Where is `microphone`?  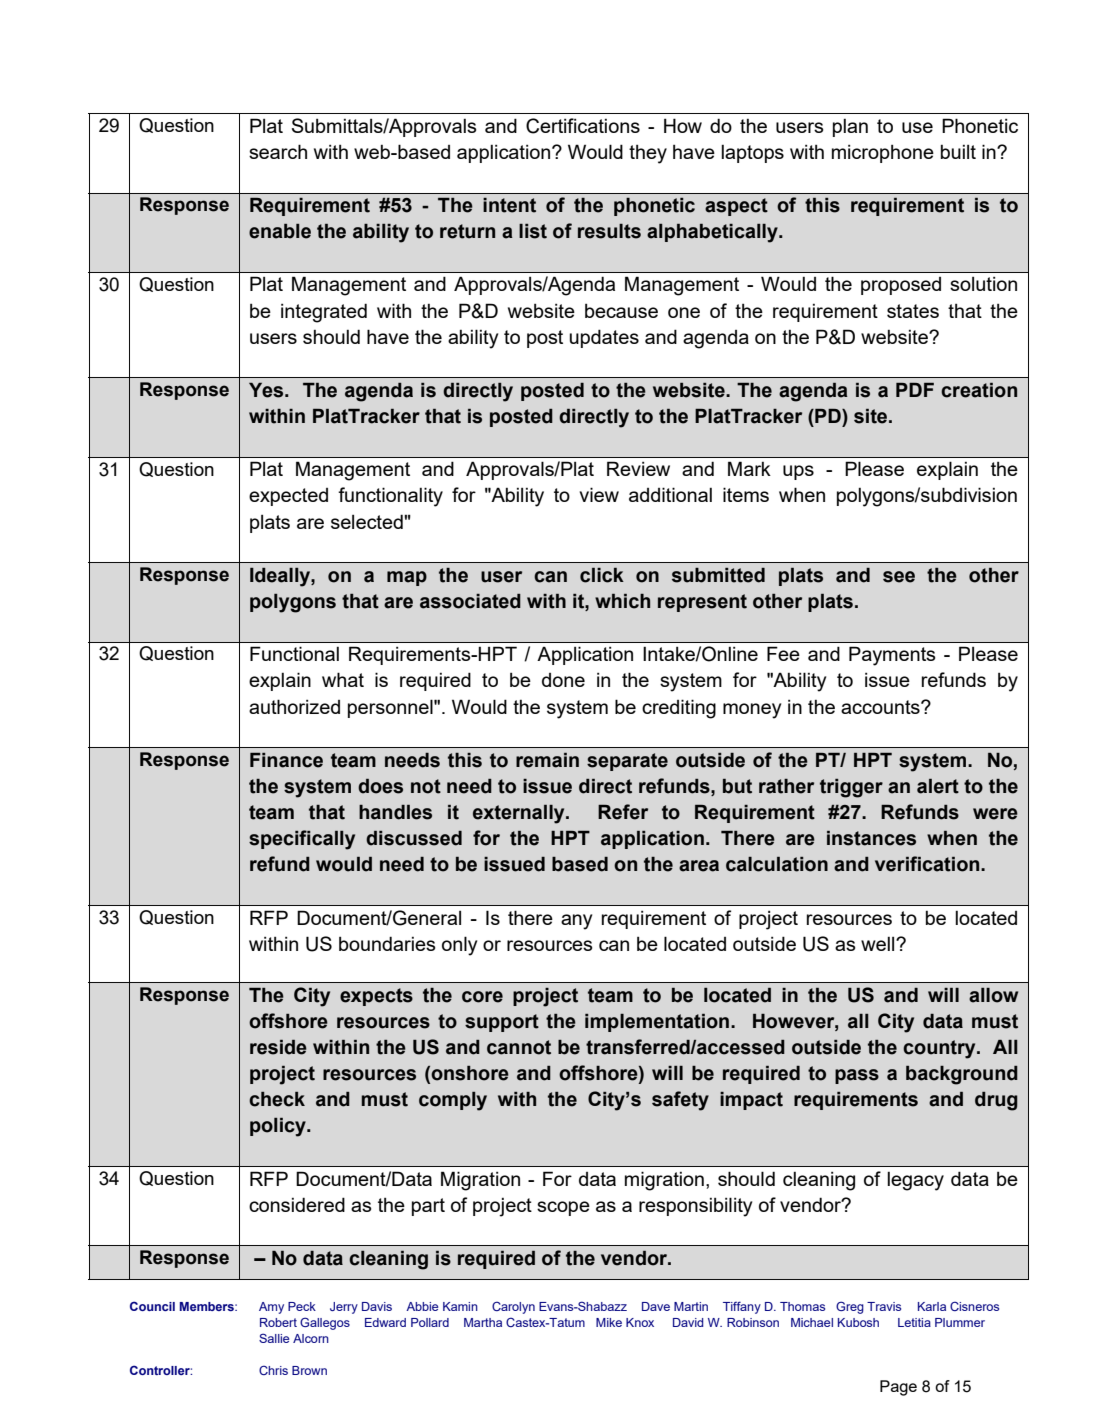 microphone is located at coordinates (883, 153).
